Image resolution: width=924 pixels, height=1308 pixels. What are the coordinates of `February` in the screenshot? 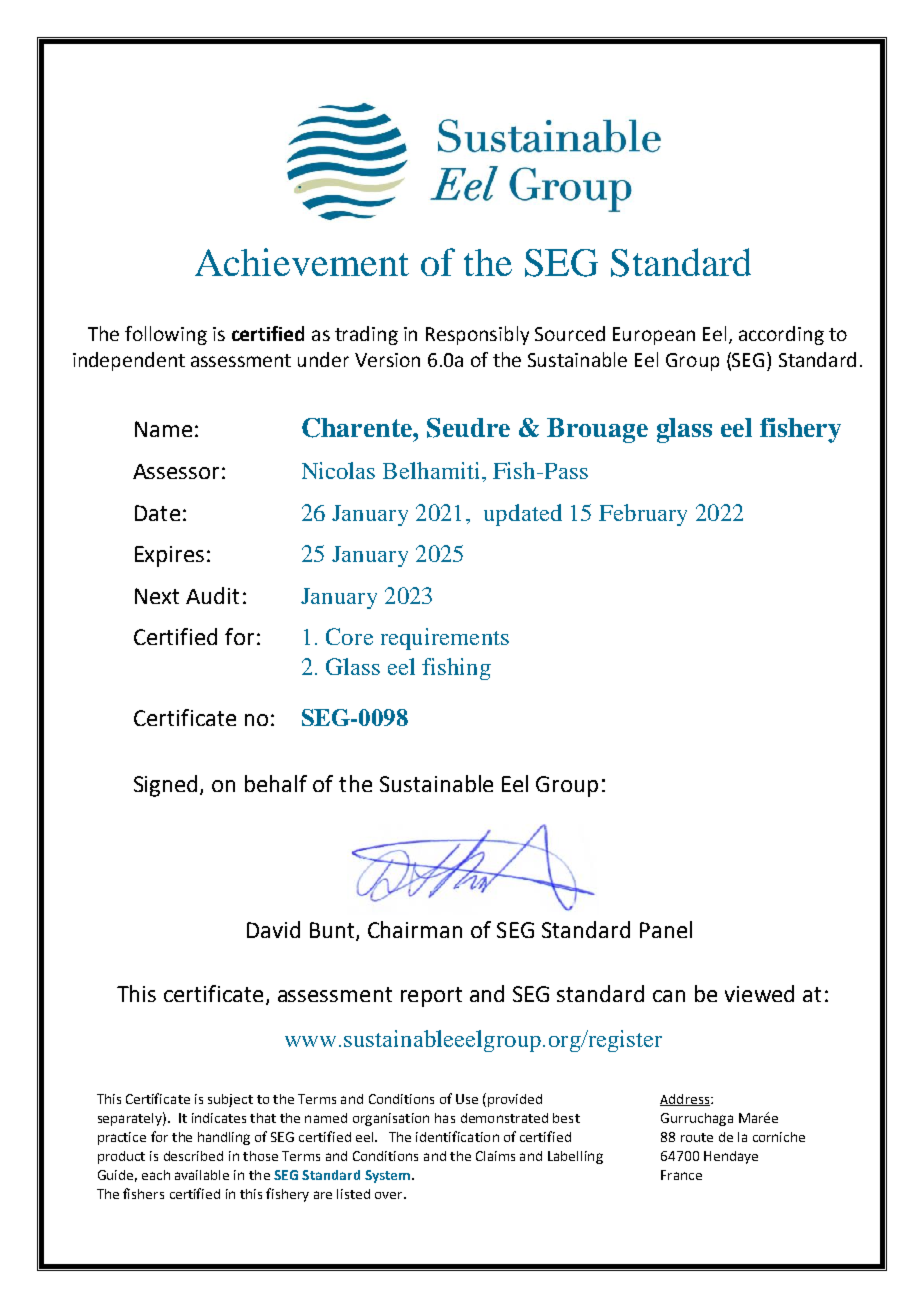 It's located at (643, 515).
